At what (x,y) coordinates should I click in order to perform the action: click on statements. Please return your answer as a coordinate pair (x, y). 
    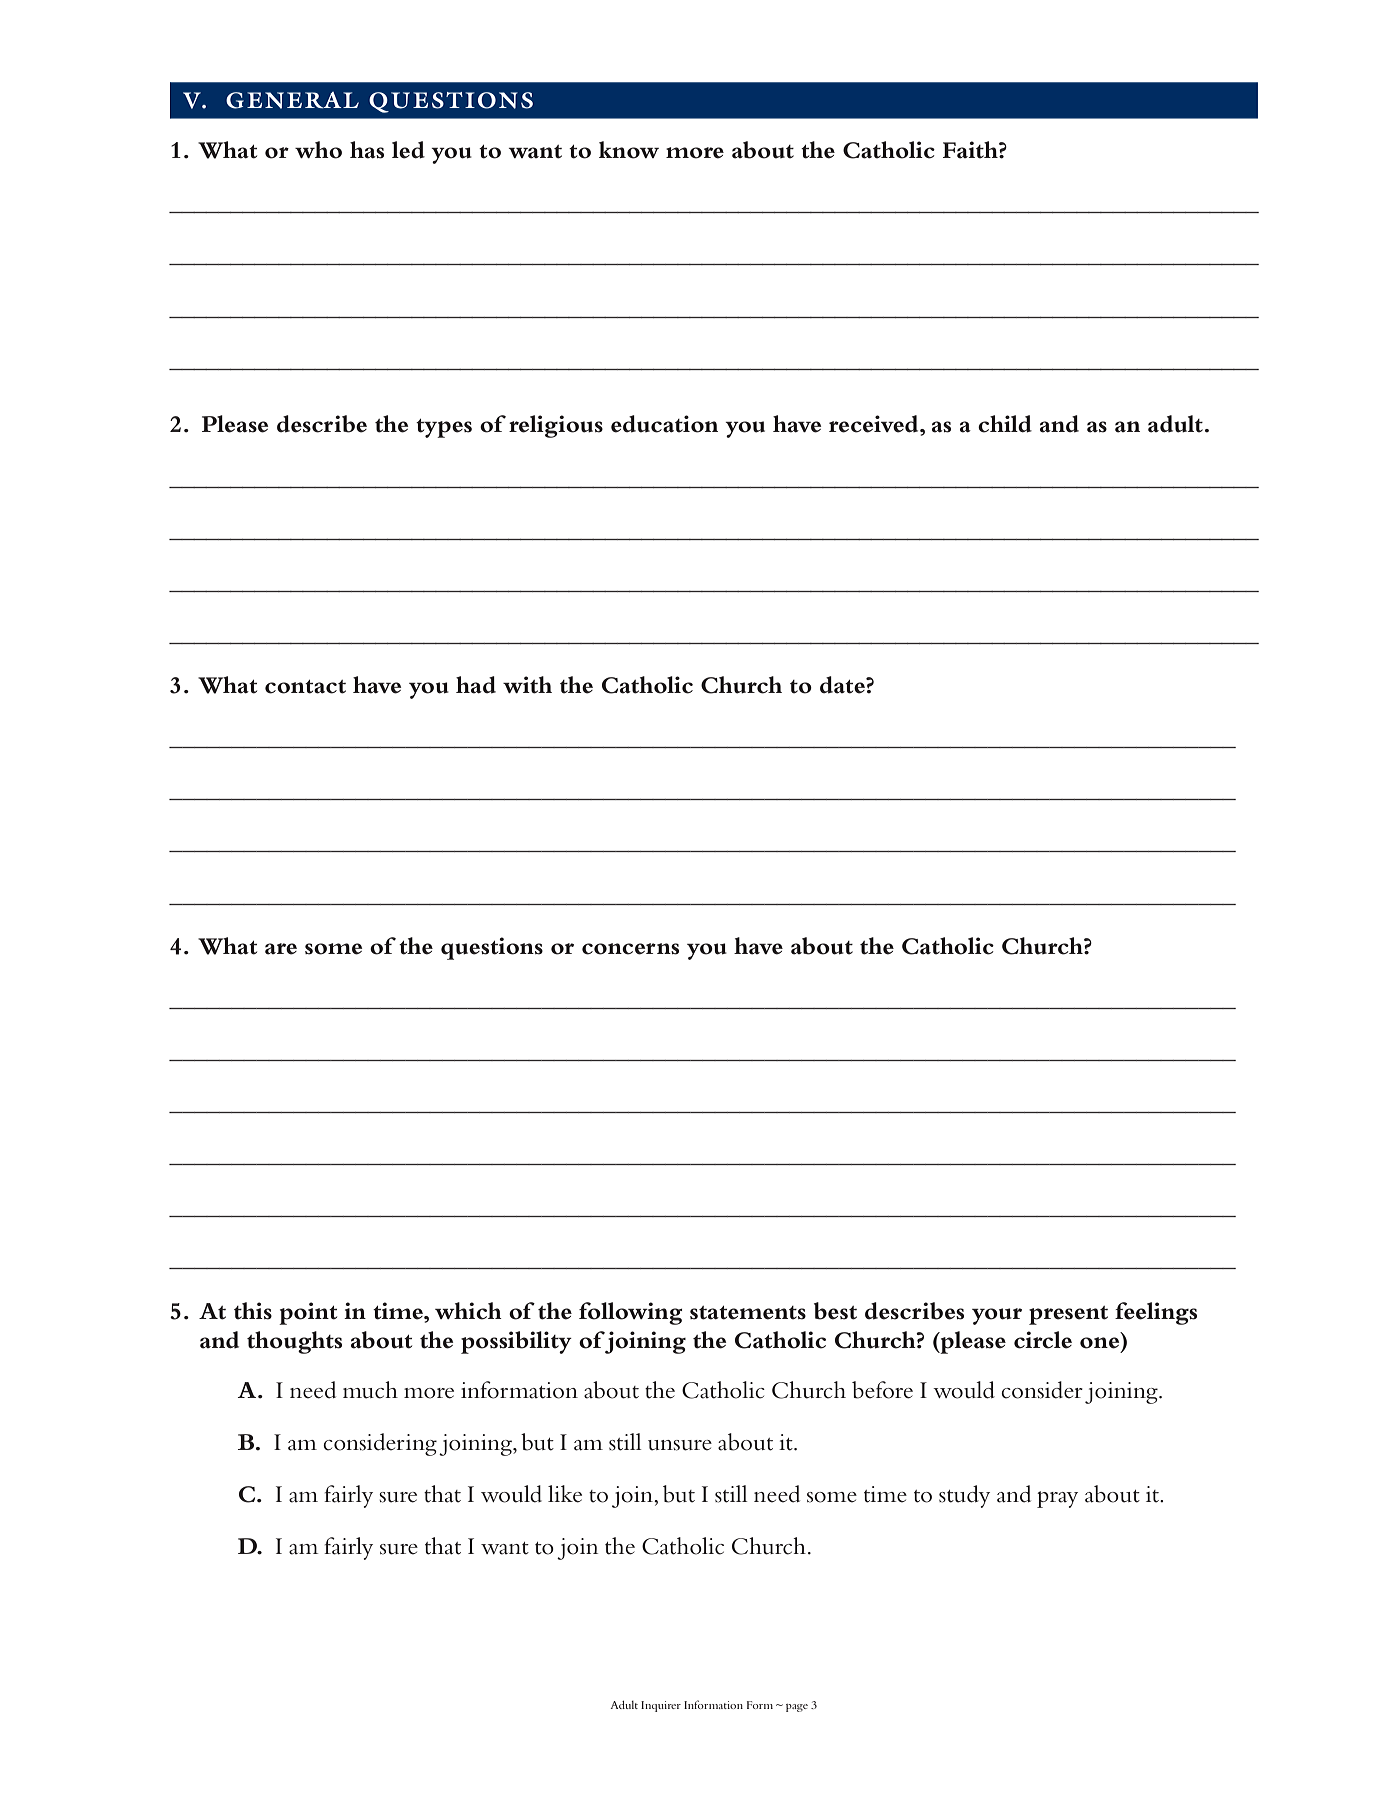
    Looking at the image, I should click on (748, 1313).
